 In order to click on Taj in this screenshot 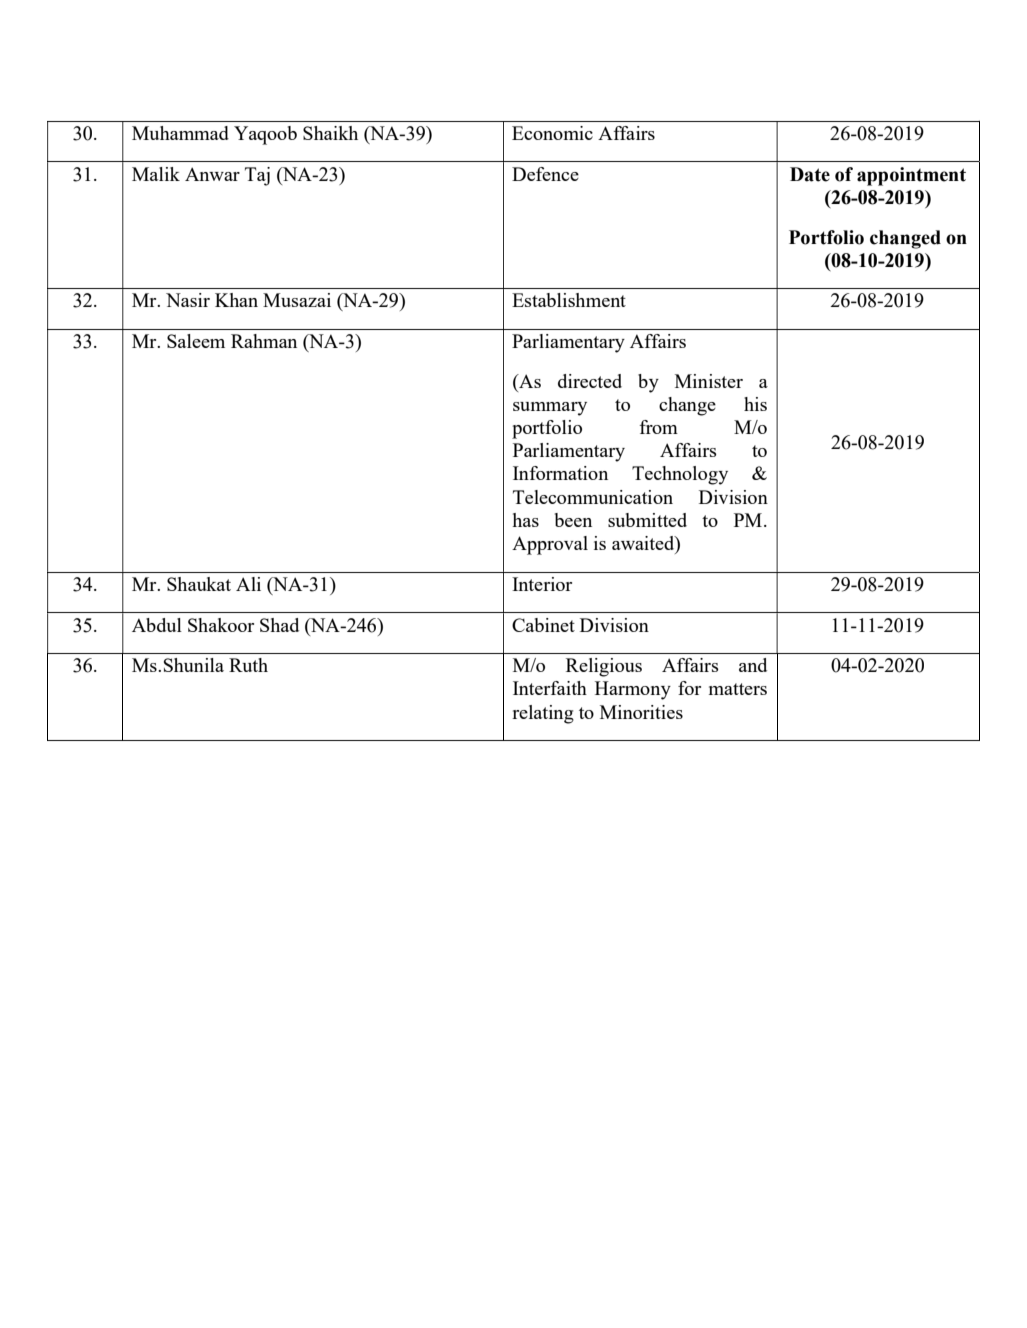, I will do `click(257, 176)`.
